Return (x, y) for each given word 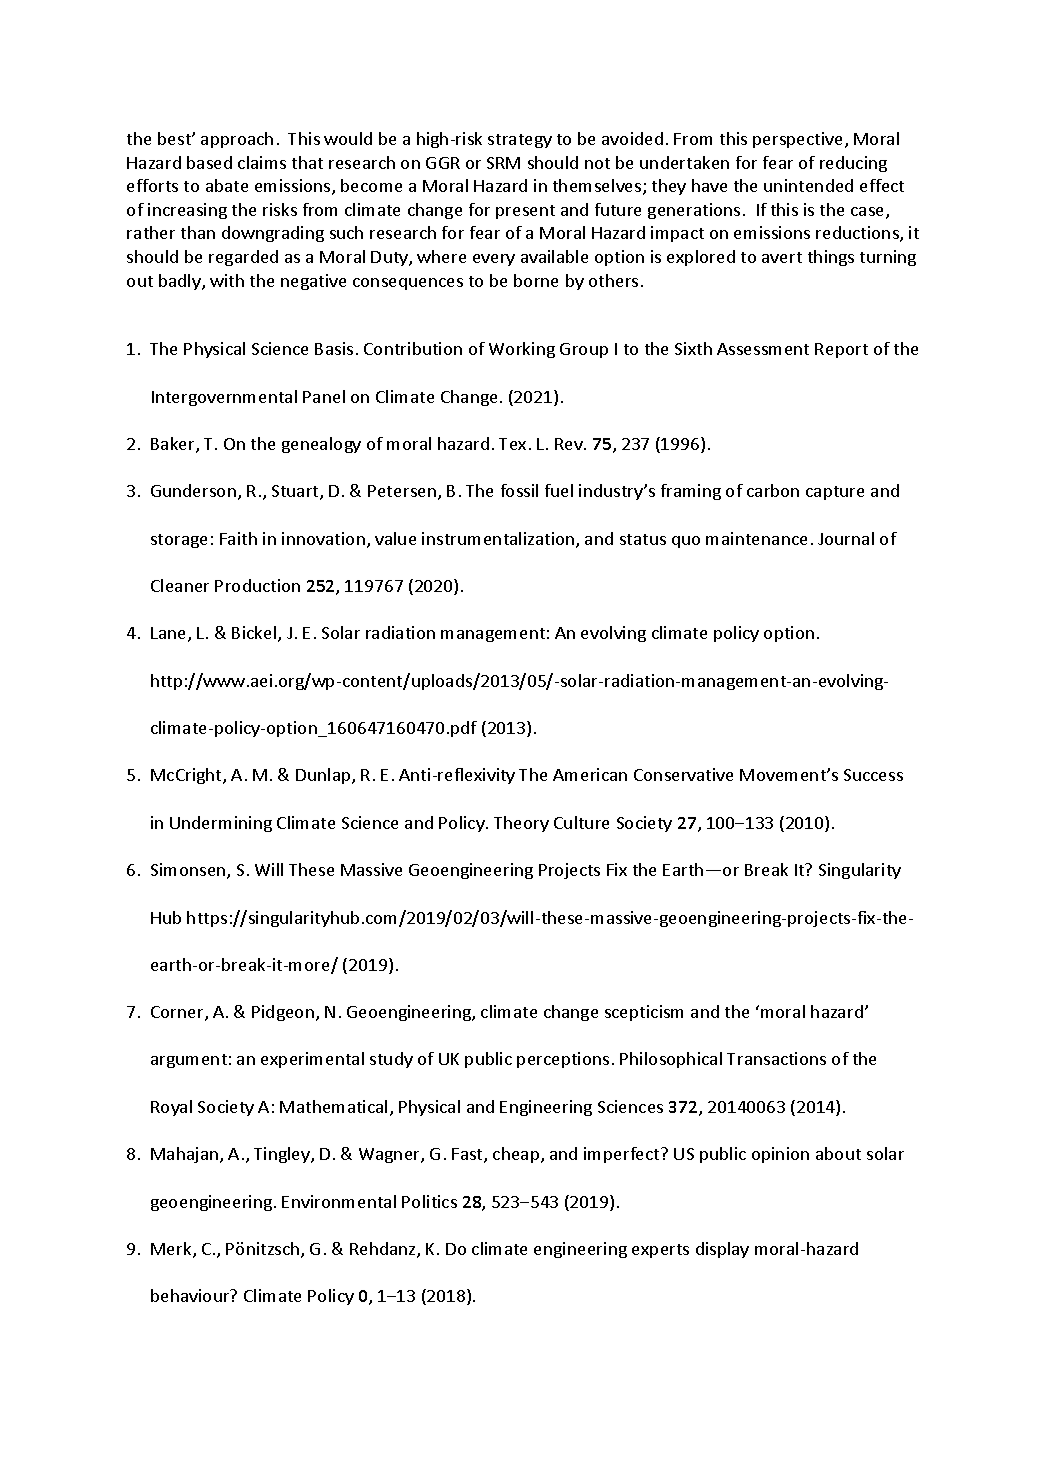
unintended (808, 185)
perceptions (563, 1060)
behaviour (191, 1295)
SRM (503, 163)
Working (522, 350)
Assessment (763, 349)
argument (189, 1061)
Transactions (776, 1058)
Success (873, 775)
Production (257, 585)
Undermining (221, 824)
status (643, 539)
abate (227, 185)
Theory (521, 824)
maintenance (756, 538)
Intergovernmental (224, 398)
